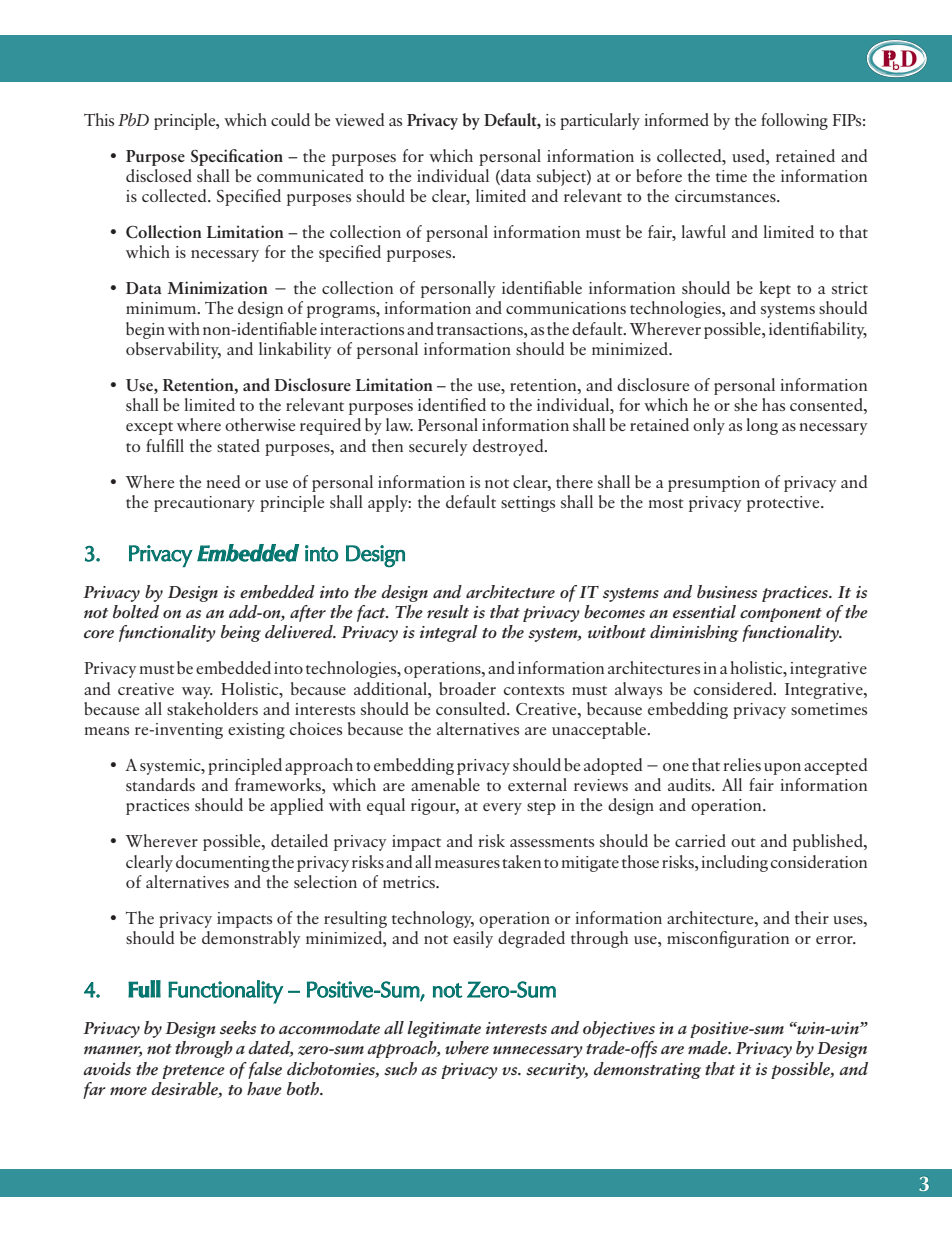 The width and height of the document is (952, 1233). What do you see at coordinates (159, 175) in the document?
I see `disclosed` at bounding box center [159, 175].
